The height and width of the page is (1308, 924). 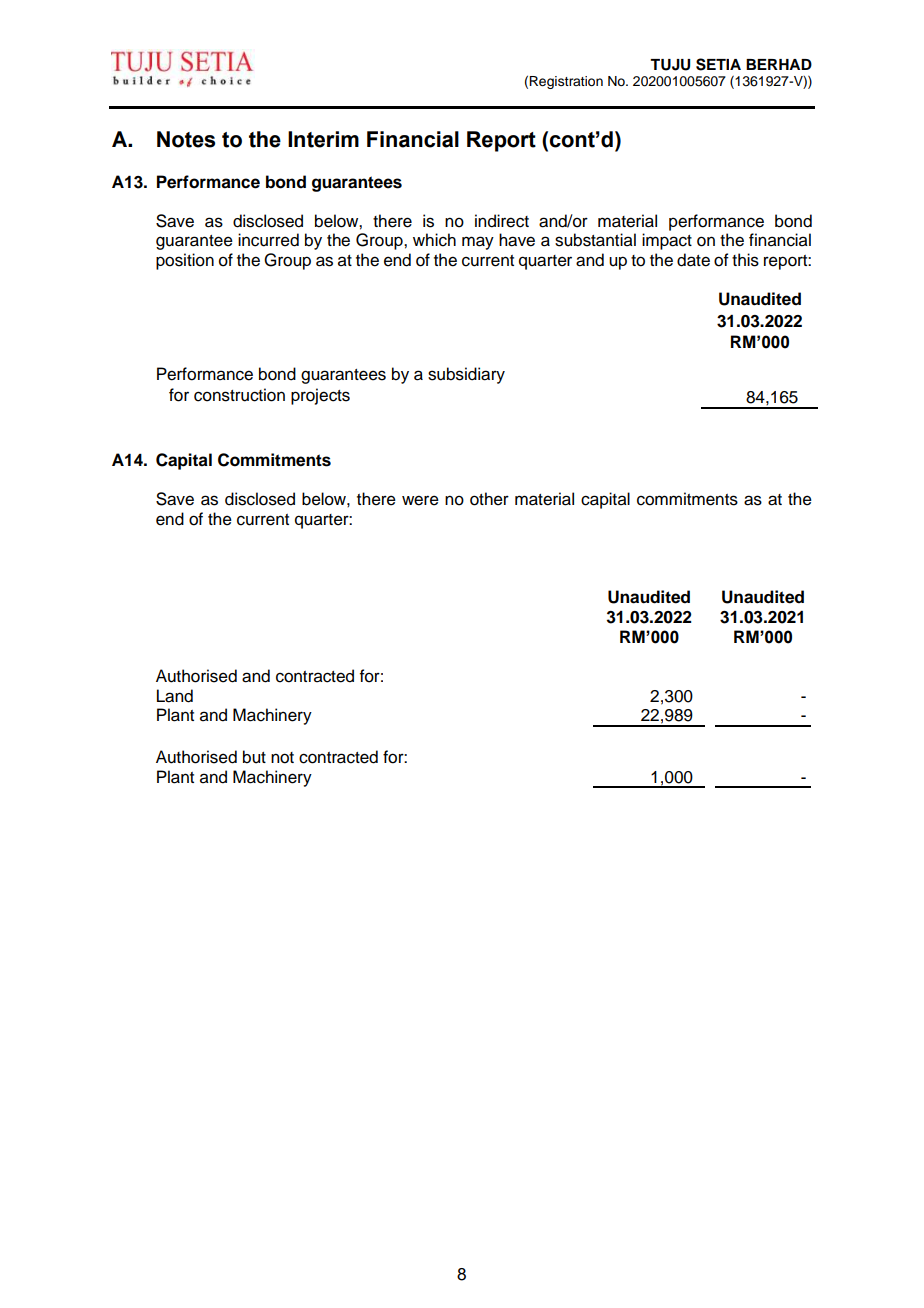 I want to click on Notes, so click(x=186, y=139).
